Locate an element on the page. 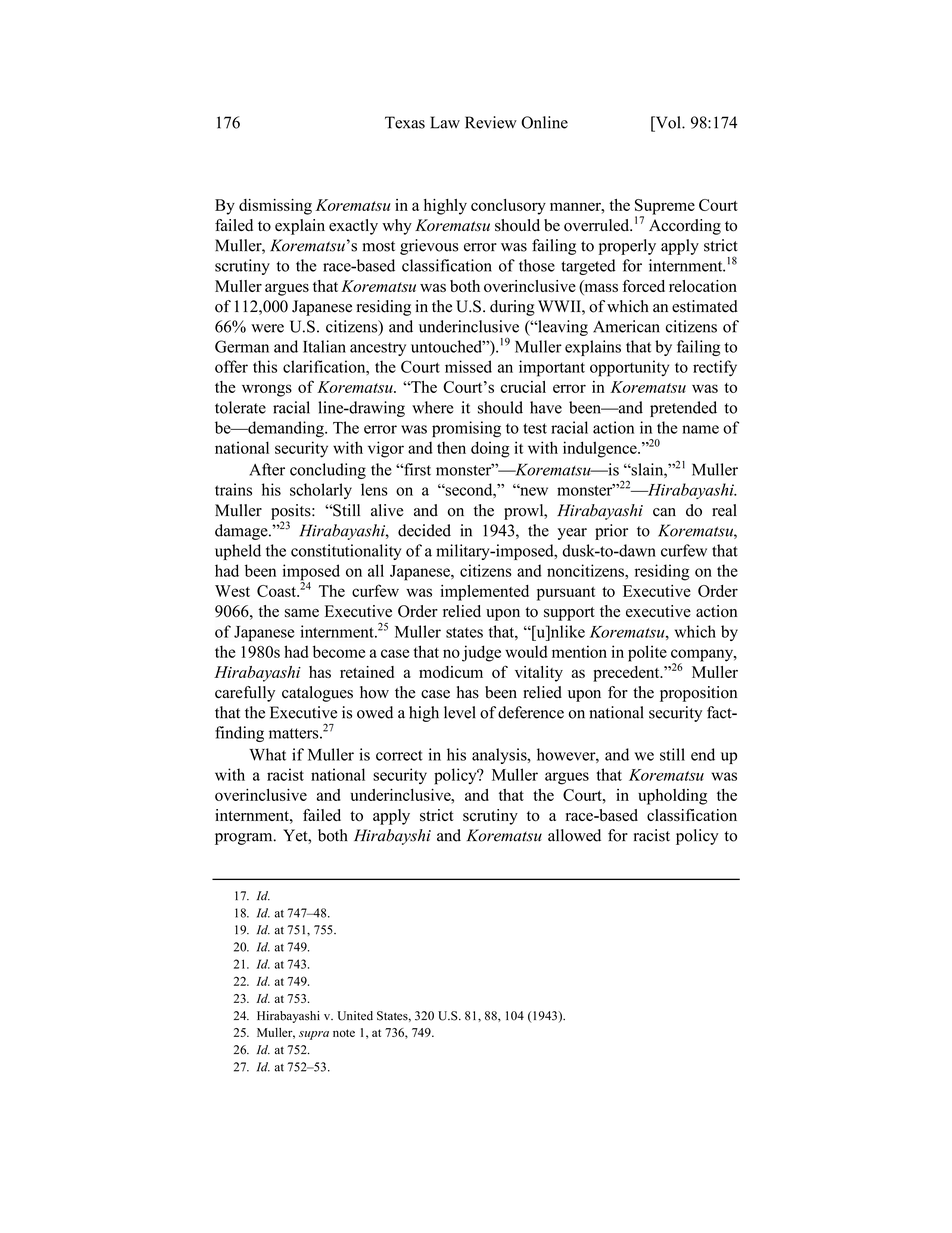 The height and width of the image is (1233, 952). pretended is located at coordinates (683, 409).
